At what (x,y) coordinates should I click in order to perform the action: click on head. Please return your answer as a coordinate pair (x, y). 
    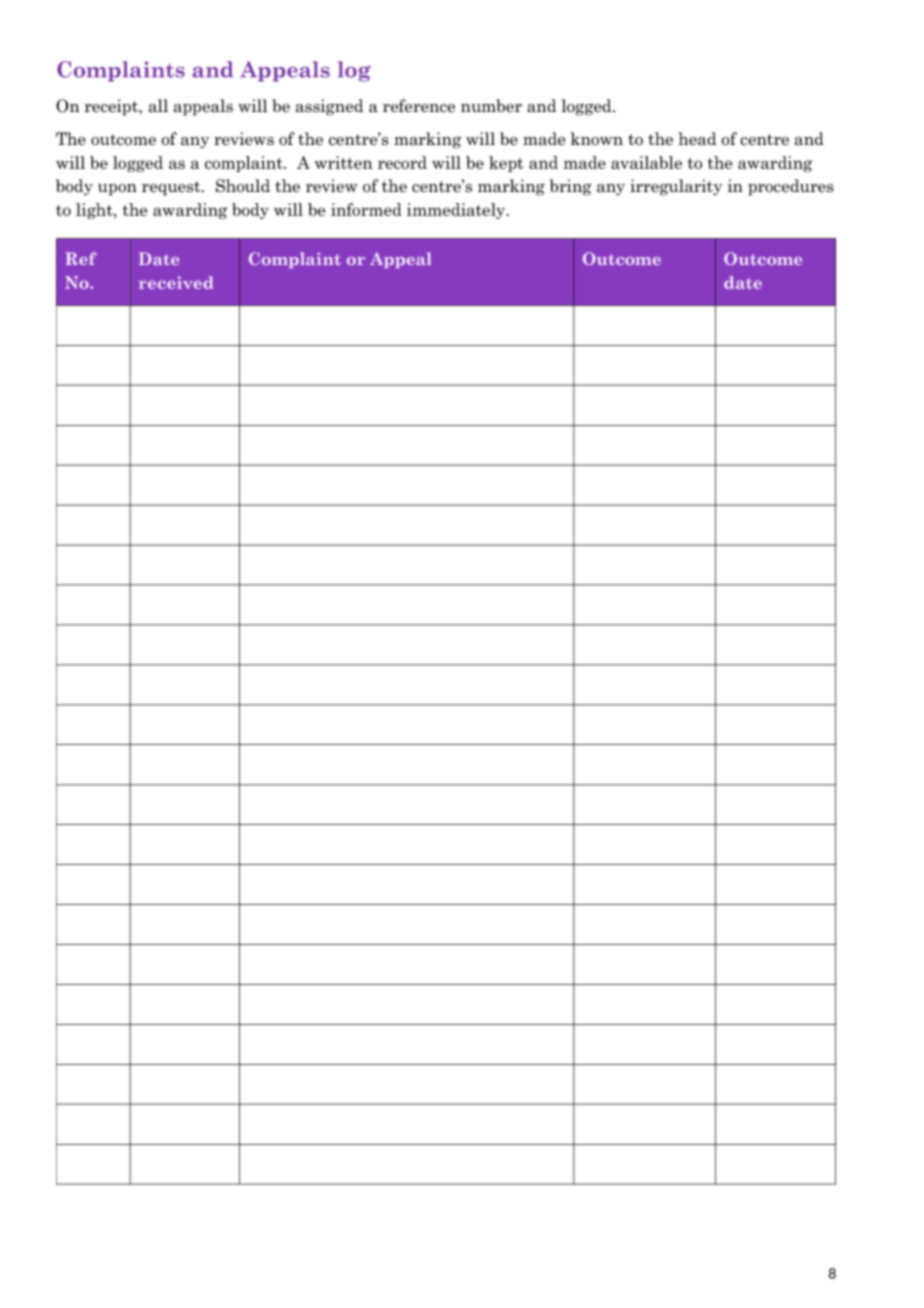
    Looking at the image, I should click on (697, 139).
